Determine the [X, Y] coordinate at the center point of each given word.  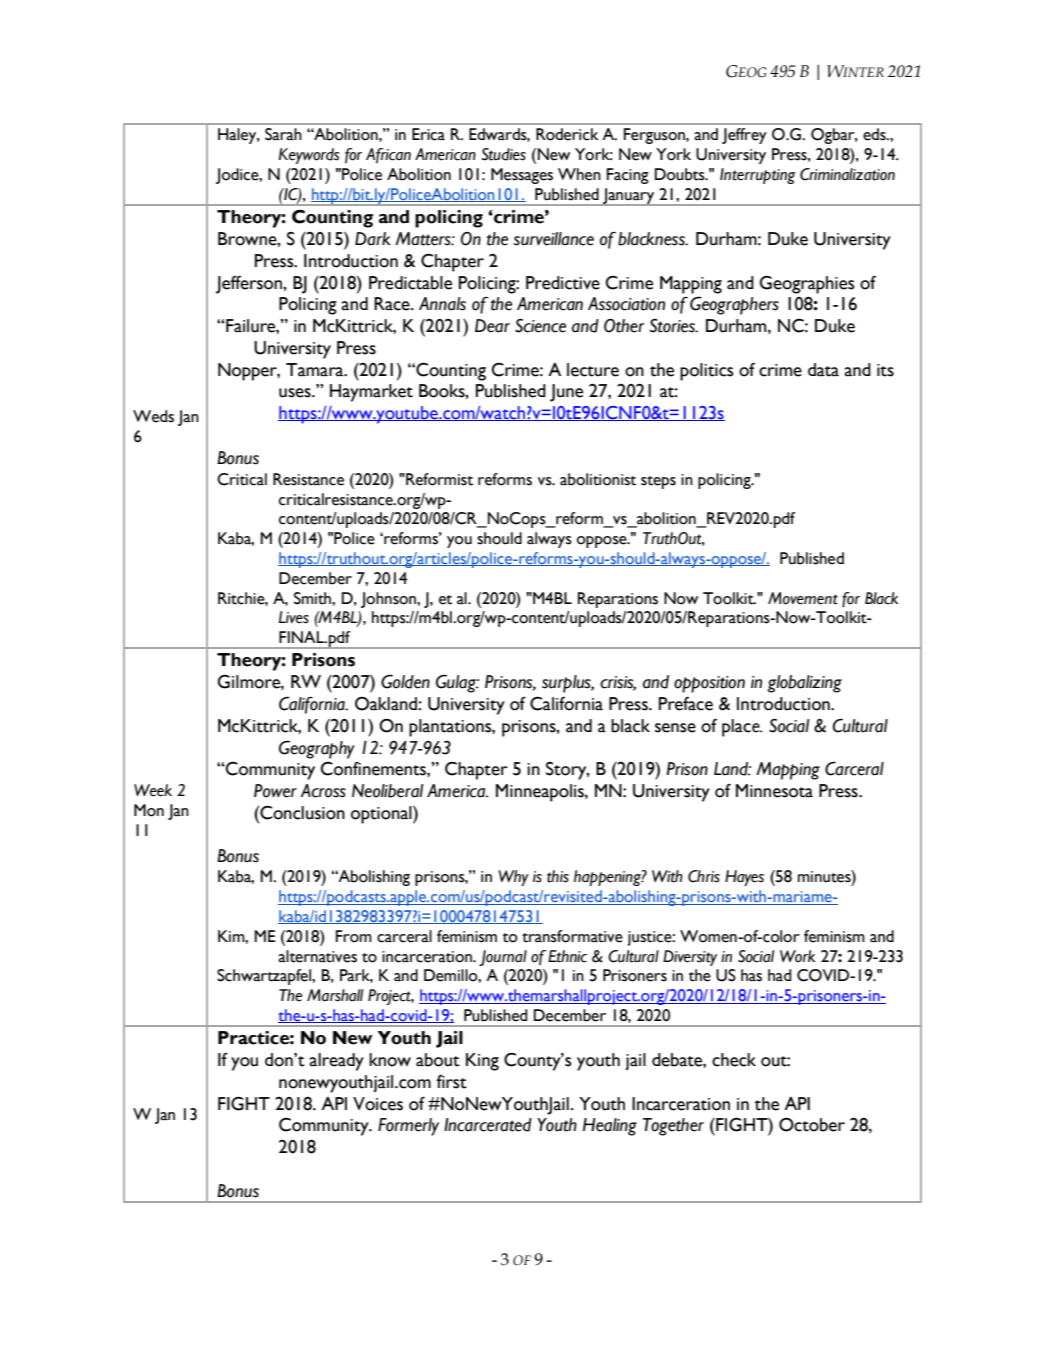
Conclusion [301, 812]
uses [296, 393]
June [566, 393]
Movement [803, 598]
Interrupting [758, 176]
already [336, 1062]
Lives [294, 617]
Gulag [457, 683]
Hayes [744, 878]
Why [513, 878]
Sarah [283, 134]
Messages [522, 176]
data [823, 370]
